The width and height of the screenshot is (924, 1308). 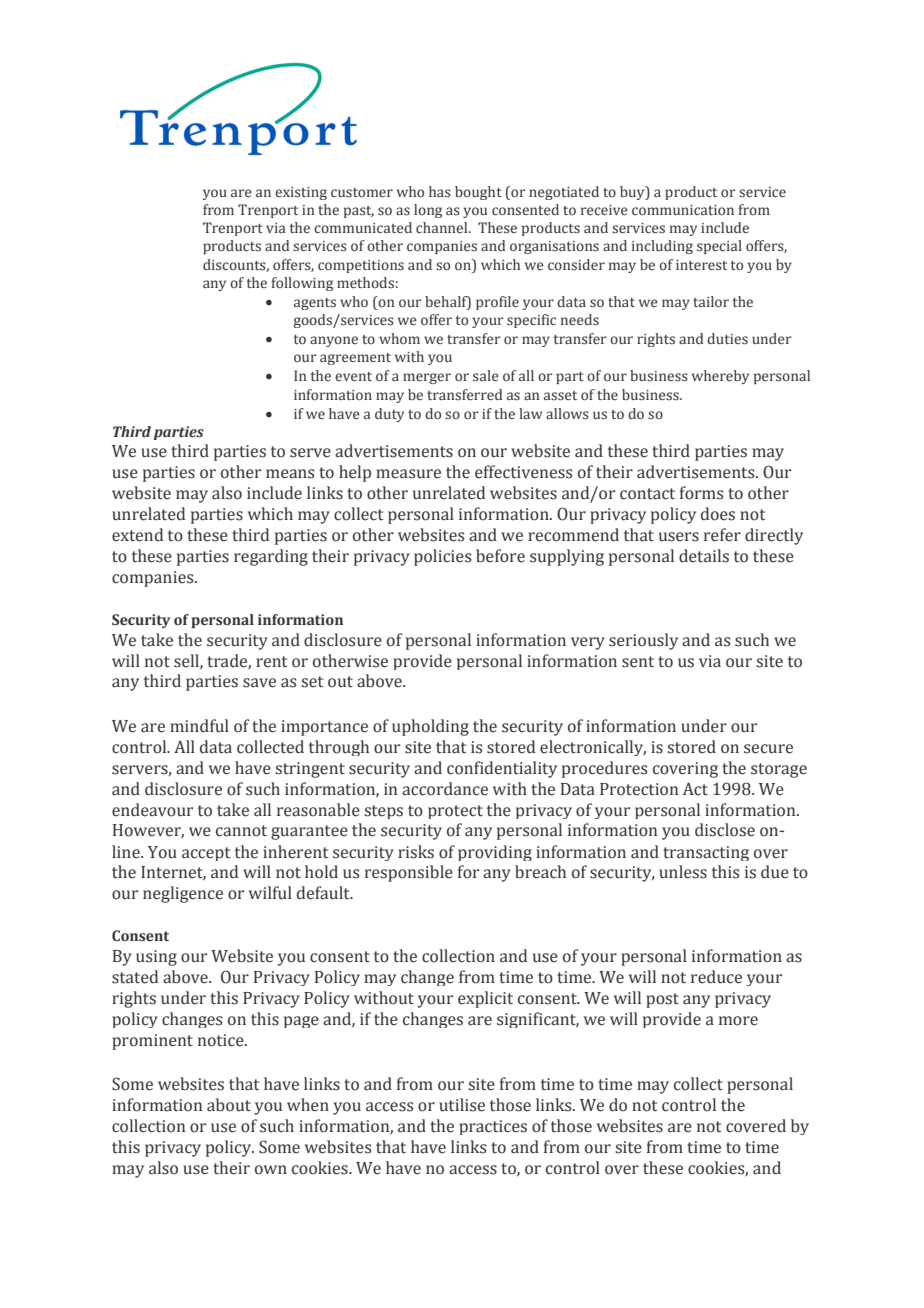 I want to click on communication, so click(x=683, y=210).
